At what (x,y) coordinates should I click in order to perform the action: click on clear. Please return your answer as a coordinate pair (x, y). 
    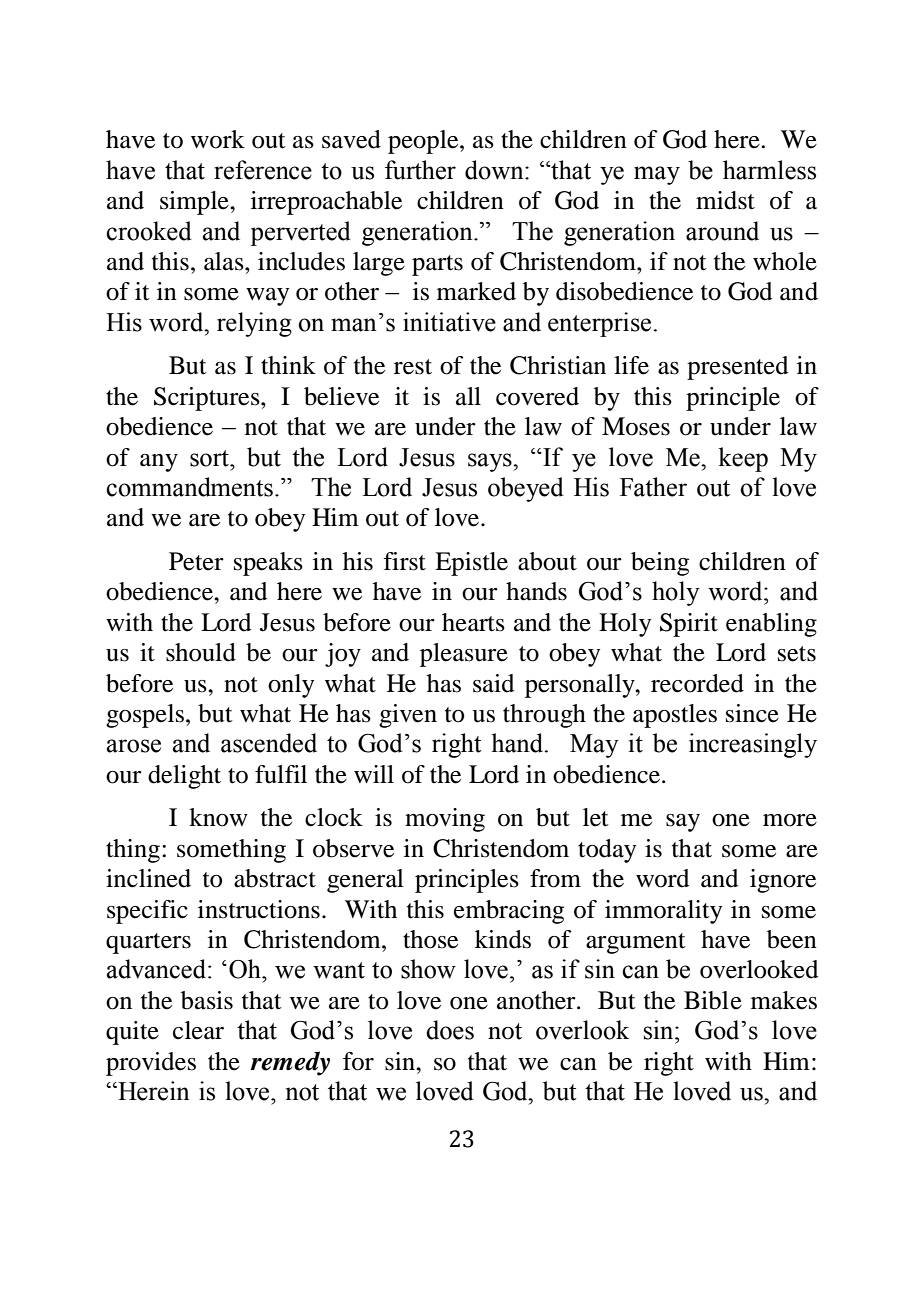
    Looking at the image, I should click on (198, 1030).
